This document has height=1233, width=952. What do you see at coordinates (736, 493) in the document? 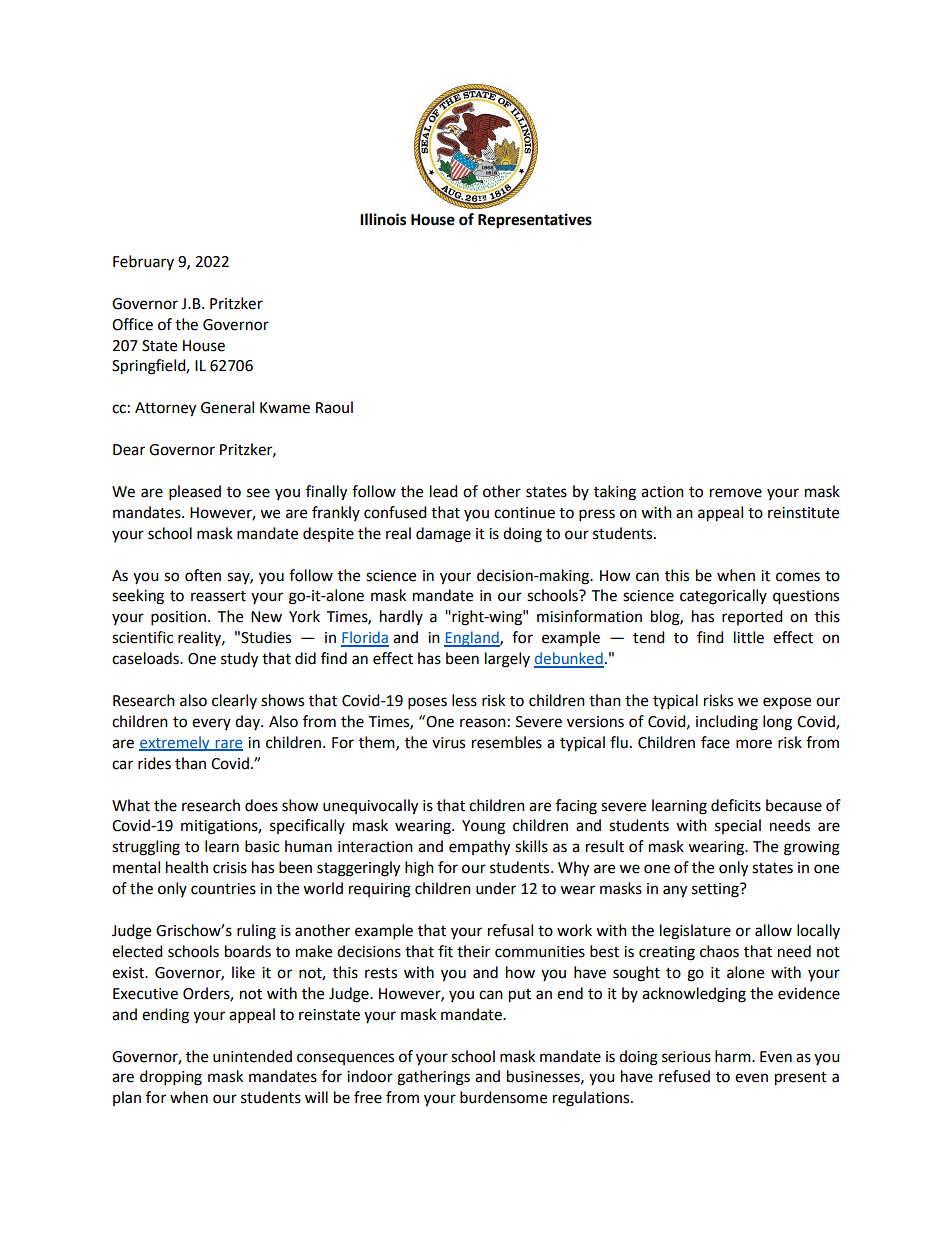
I see `remove` at bounding box center [736, 493].
